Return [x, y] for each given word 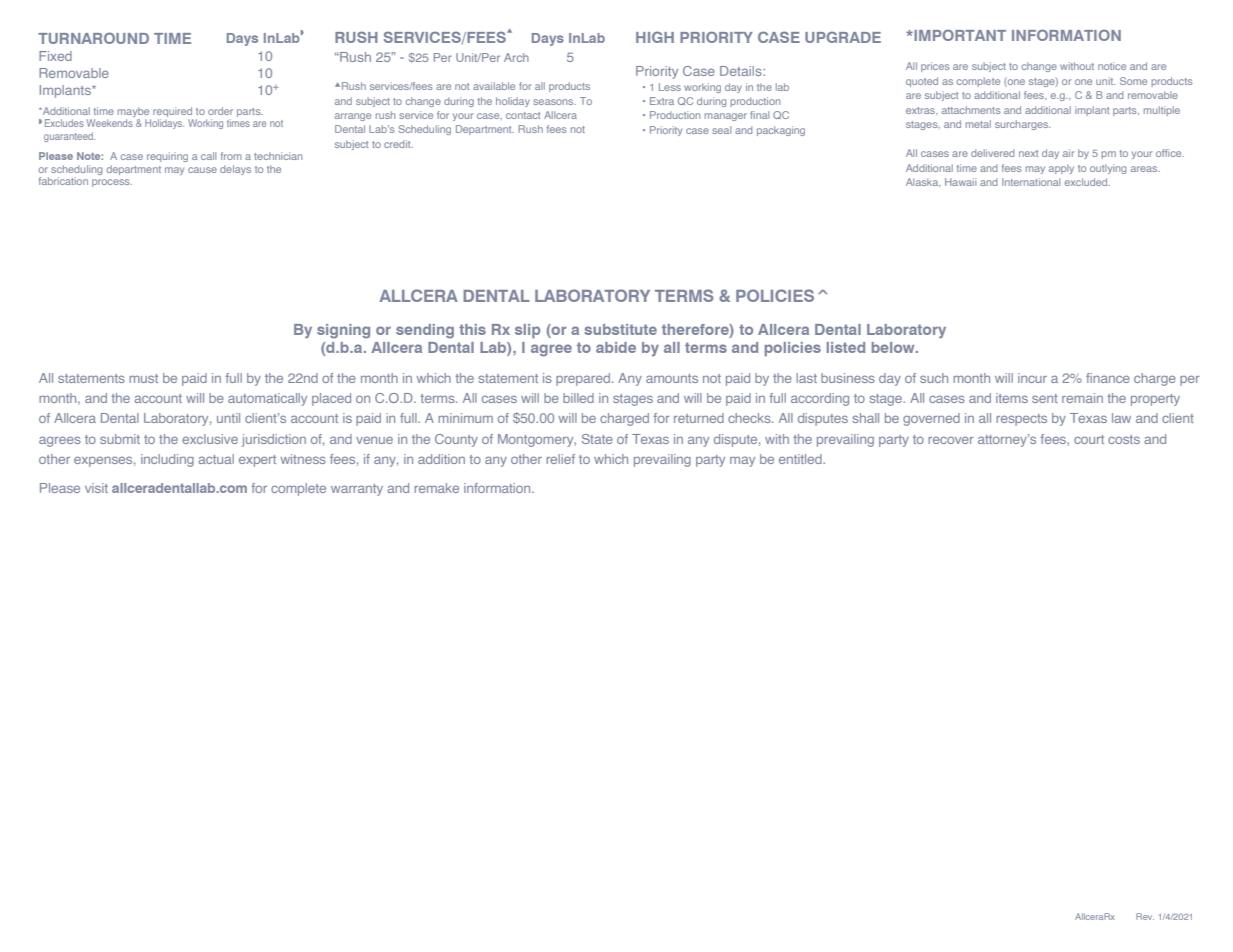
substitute [620, 329]
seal [721, 130]
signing [343, 331]
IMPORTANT [959, 35]
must [143, 378]
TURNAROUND [93, 38]
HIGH [655, 37]
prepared [583, 379]
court [1089, 439]
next [1028, 153]
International [1031, 182]
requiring [167, 157]
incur [1032, 378]
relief [560, 459]
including [167, 460]
